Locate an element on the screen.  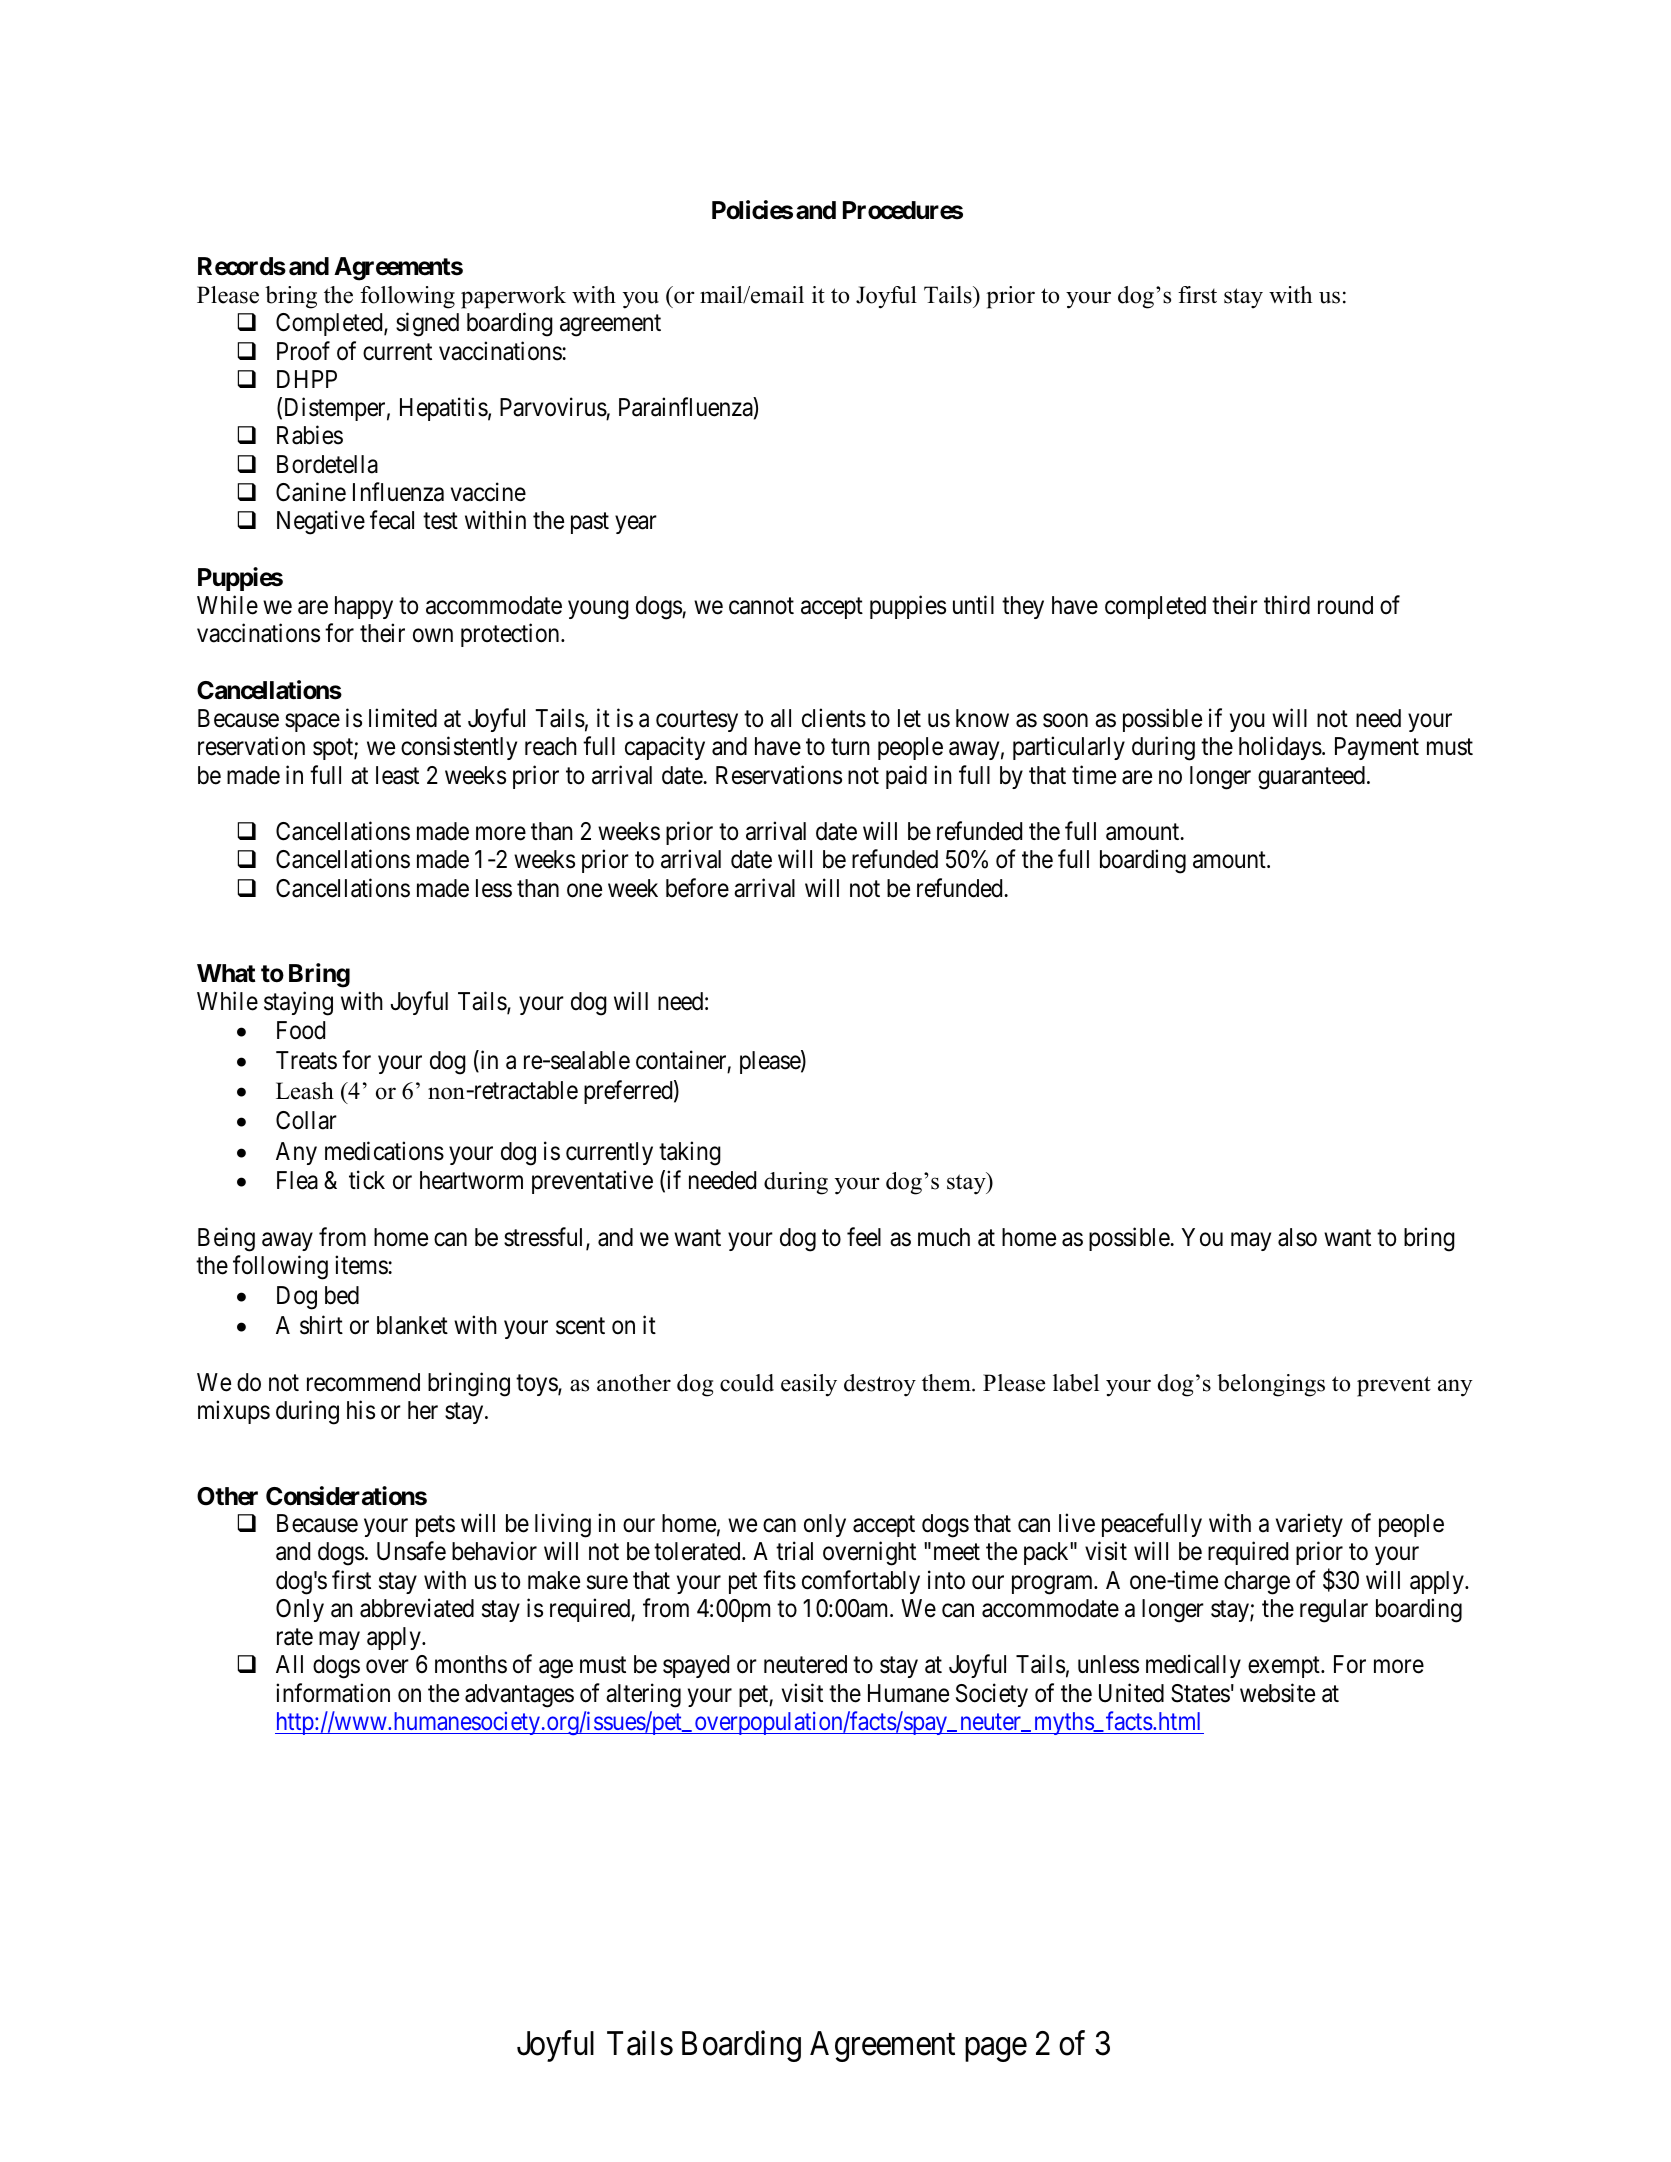
his is located at coordinates (361, 1410).
